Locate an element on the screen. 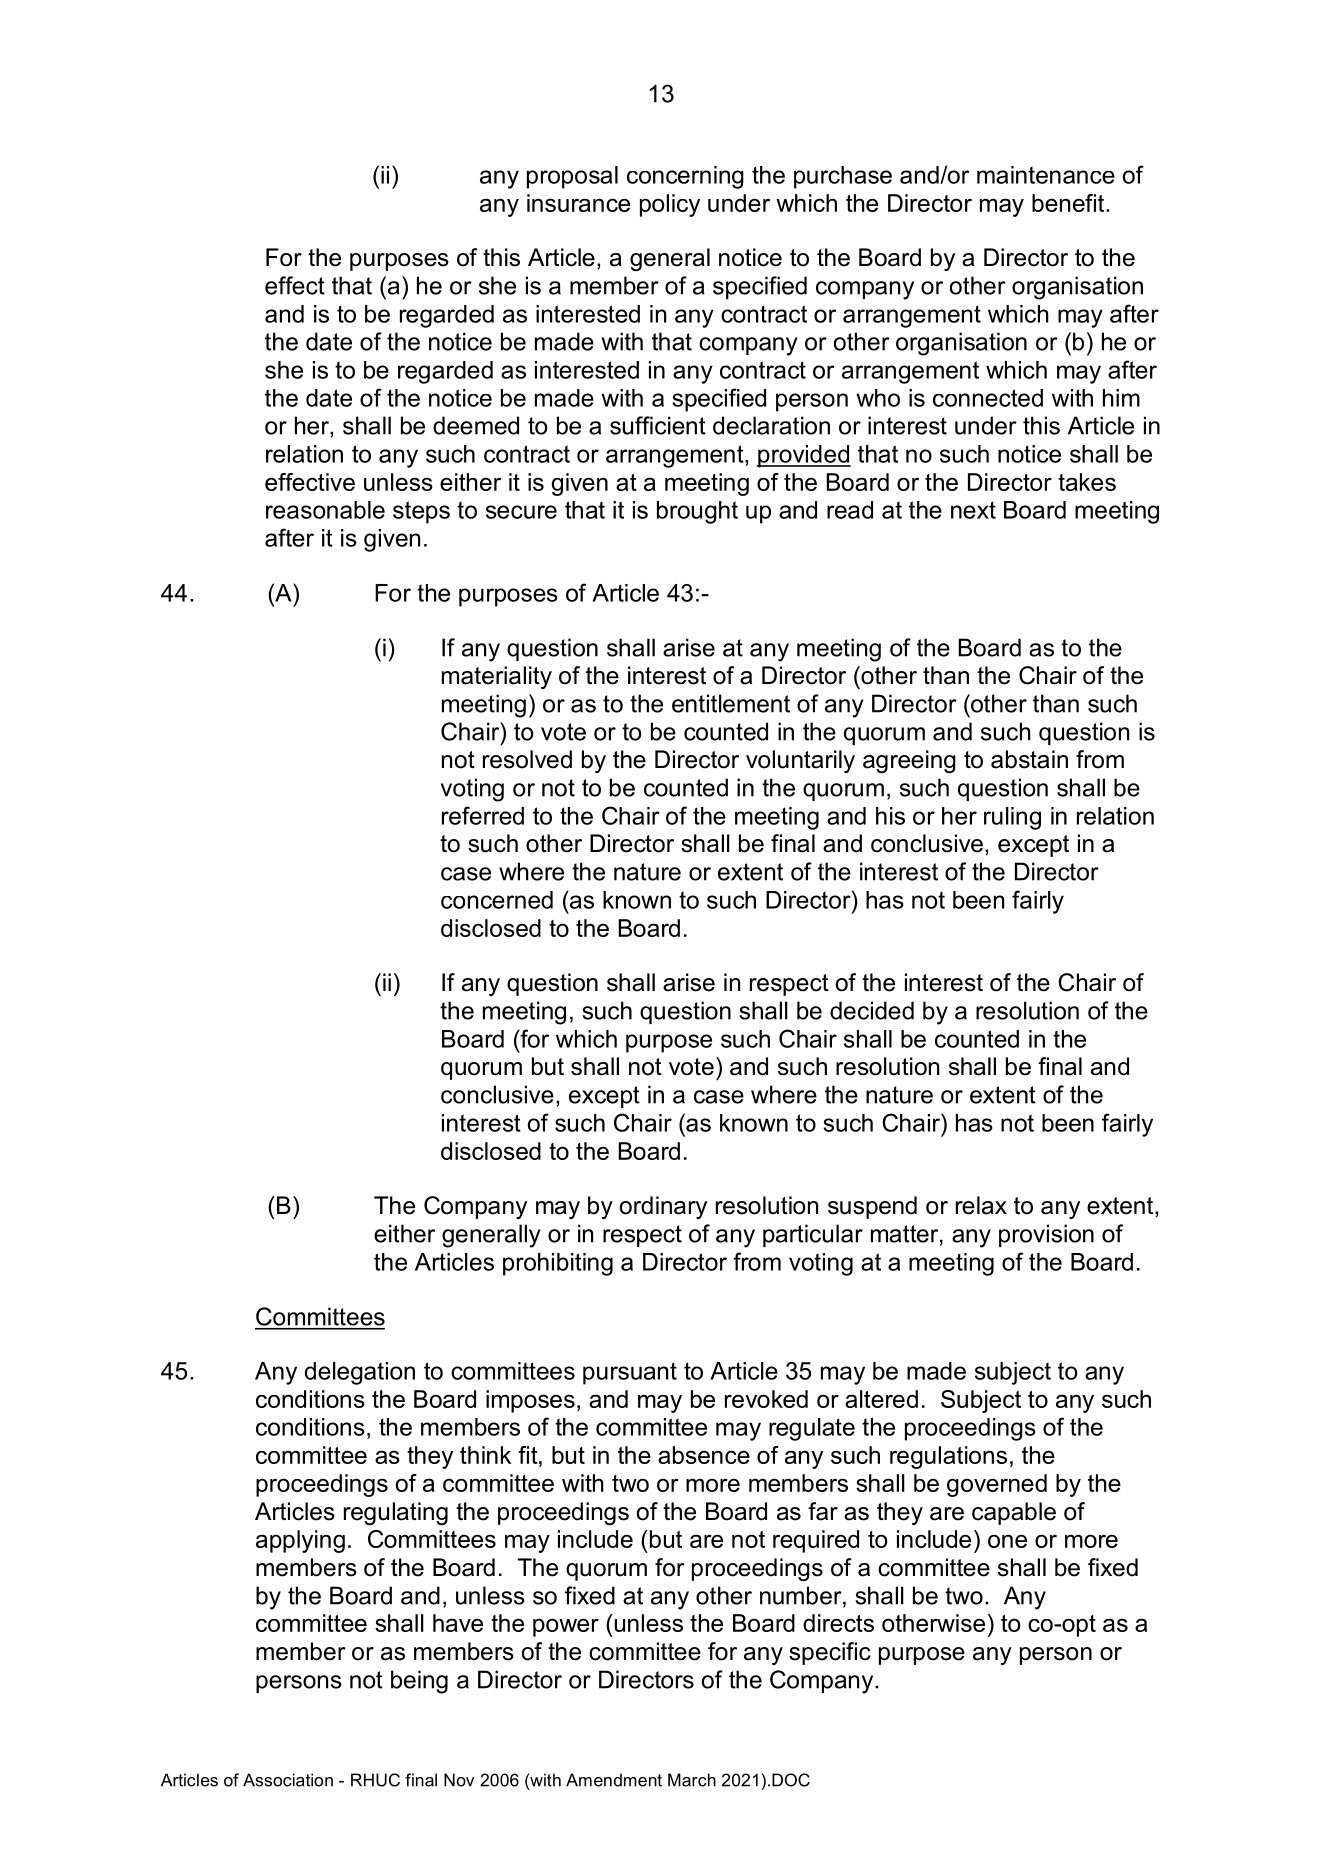  policy is located at coordinates (670, 205).
